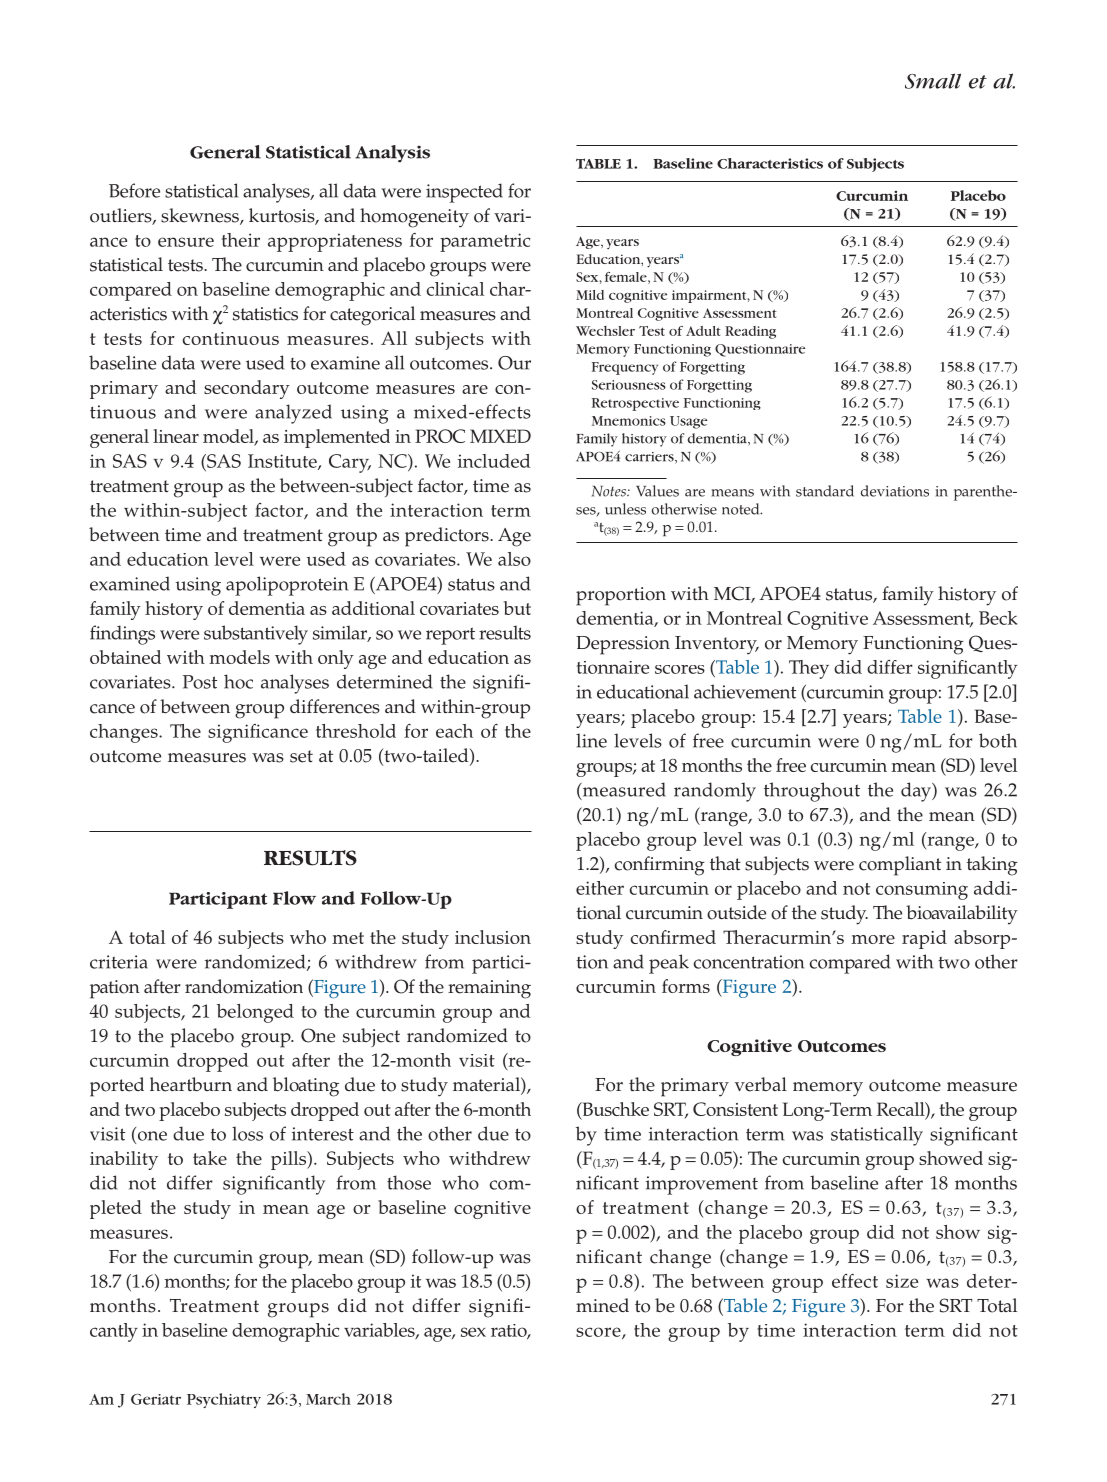 This document has width=1107, height=1482. What do you see at coordinates (933, 81) in the document?
I see `Small` at bounding box center [933, 81].
